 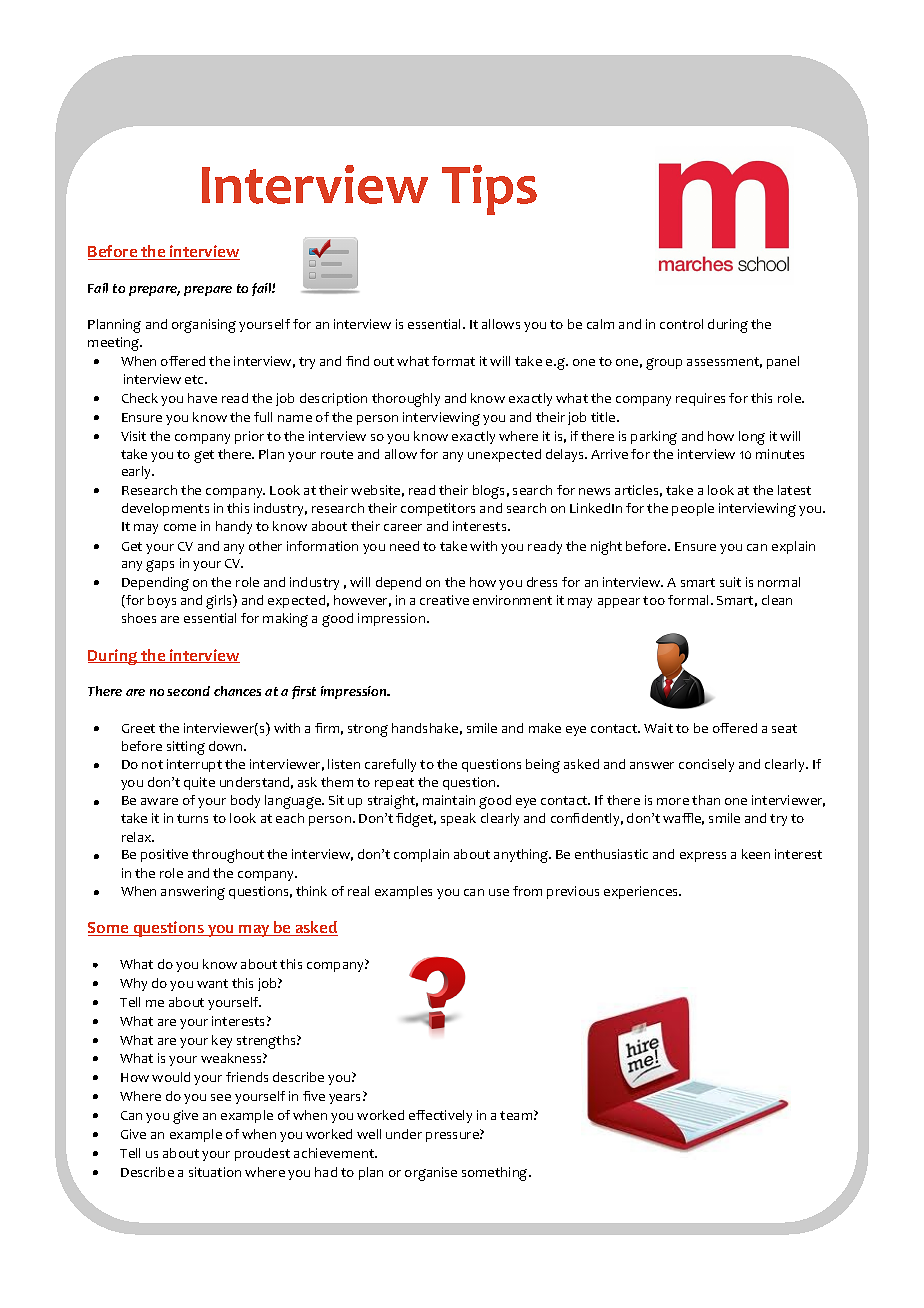 What do you see at coordinates (249, 437) in the document?
I see `prior` at bounding box center [249, 437].
